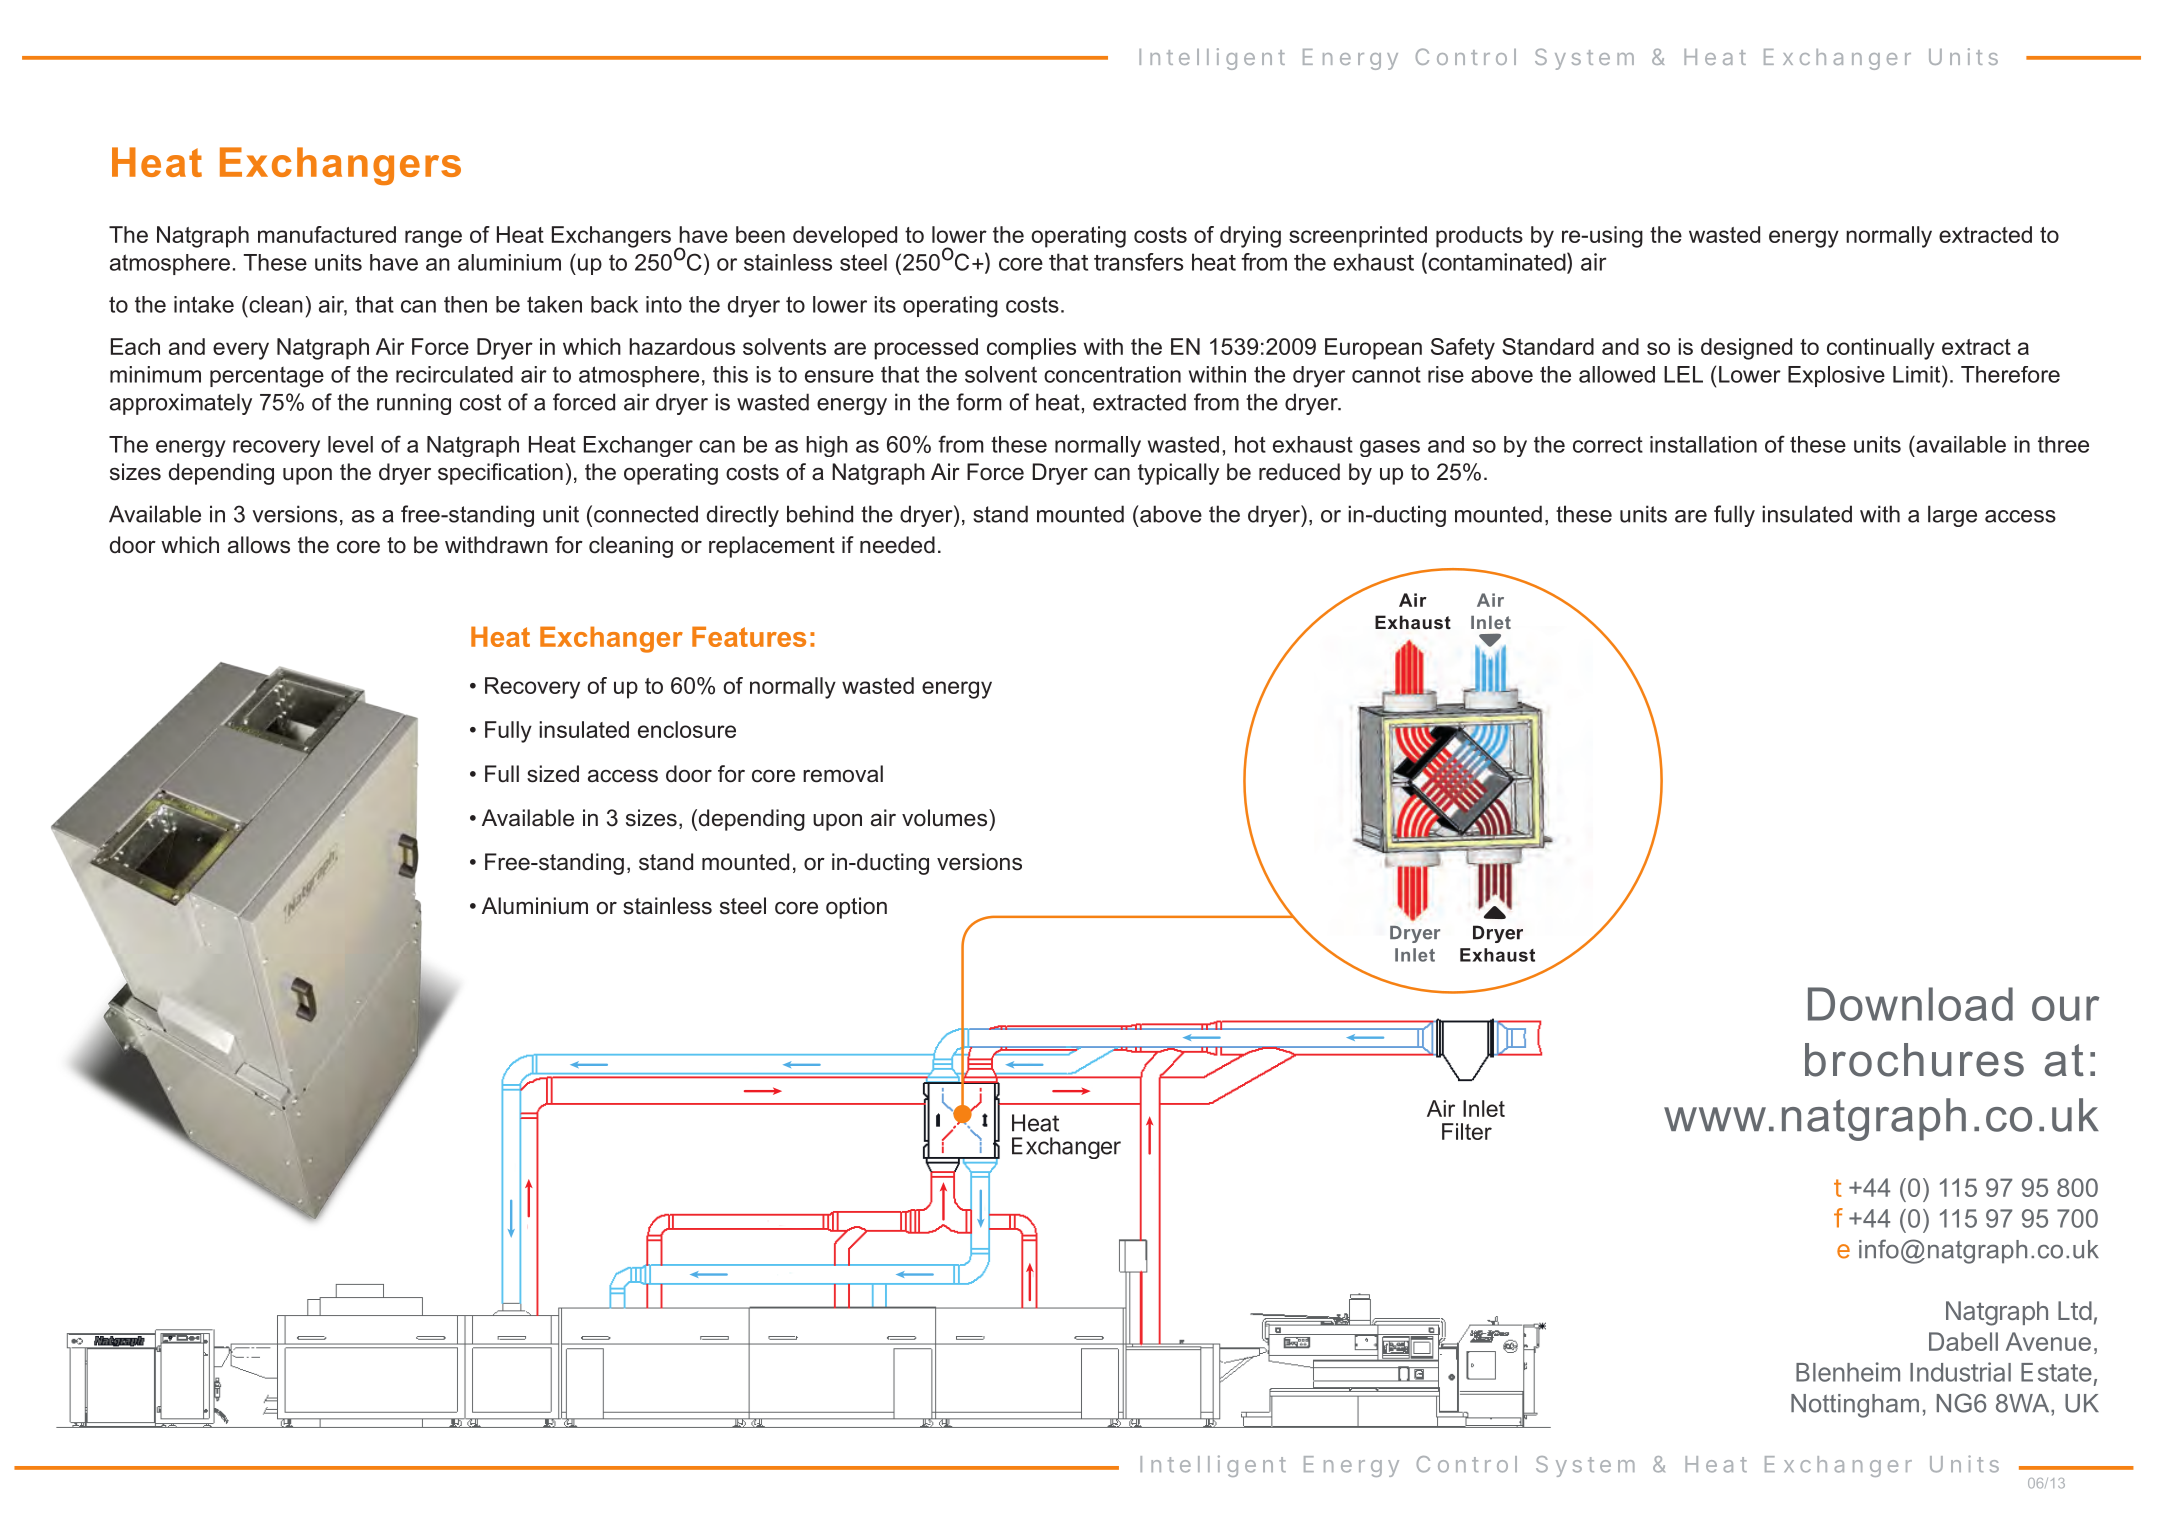 Image resolution: width=2158 pixels, height=1526 pixels. I want to click on sized, so click(553, 774).
